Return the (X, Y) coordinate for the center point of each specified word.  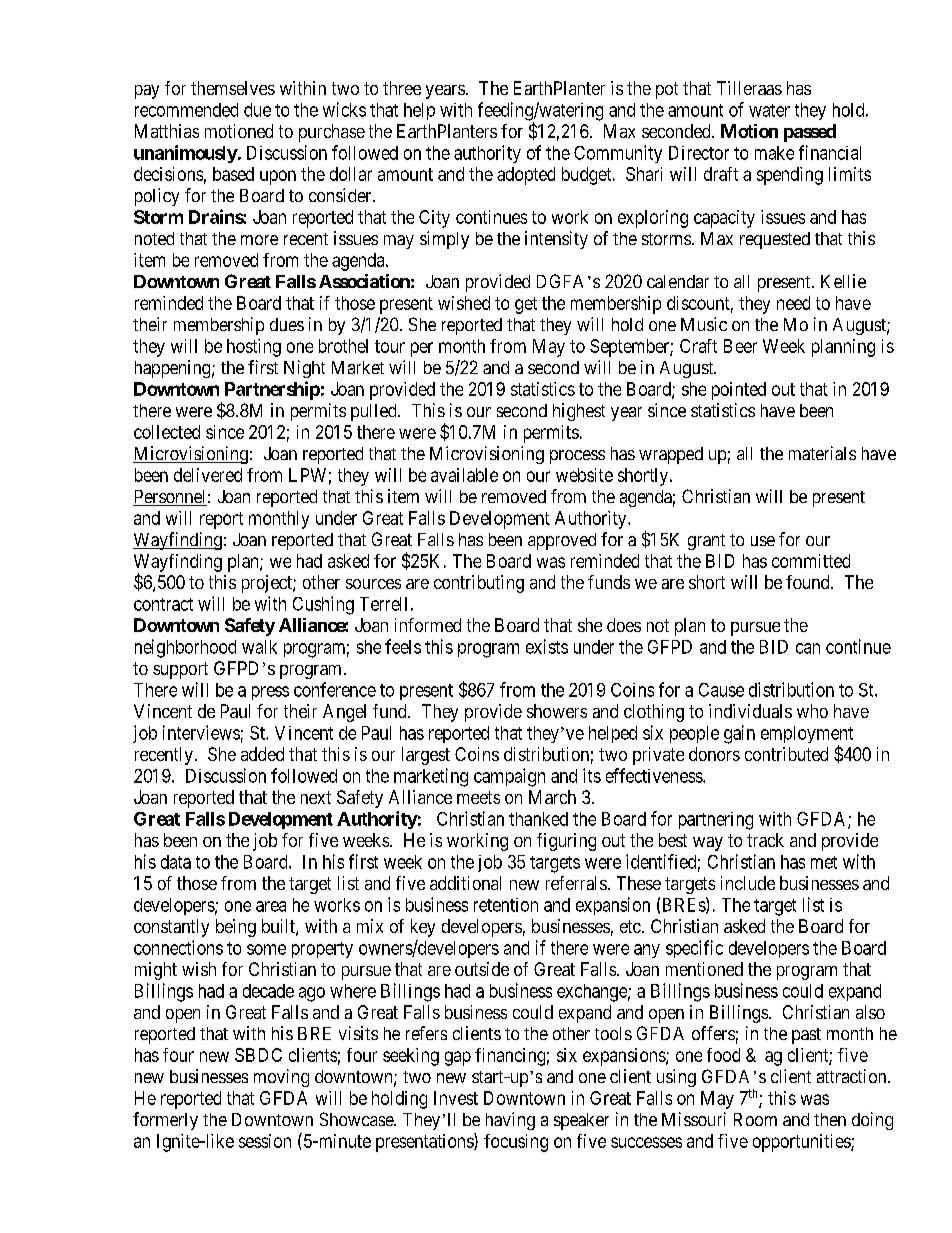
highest (579, 412)
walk (259, 647)
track (765, 840)
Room (755, 1119)
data (176, 862)
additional (465, 883)
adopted (526, 176)
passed (810, 133)
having (510, 1121)
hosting (254, 348)
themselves (233, 88)
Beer (740, 346)
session (265, 1141)
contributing (479, 584)
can (808, 648)
